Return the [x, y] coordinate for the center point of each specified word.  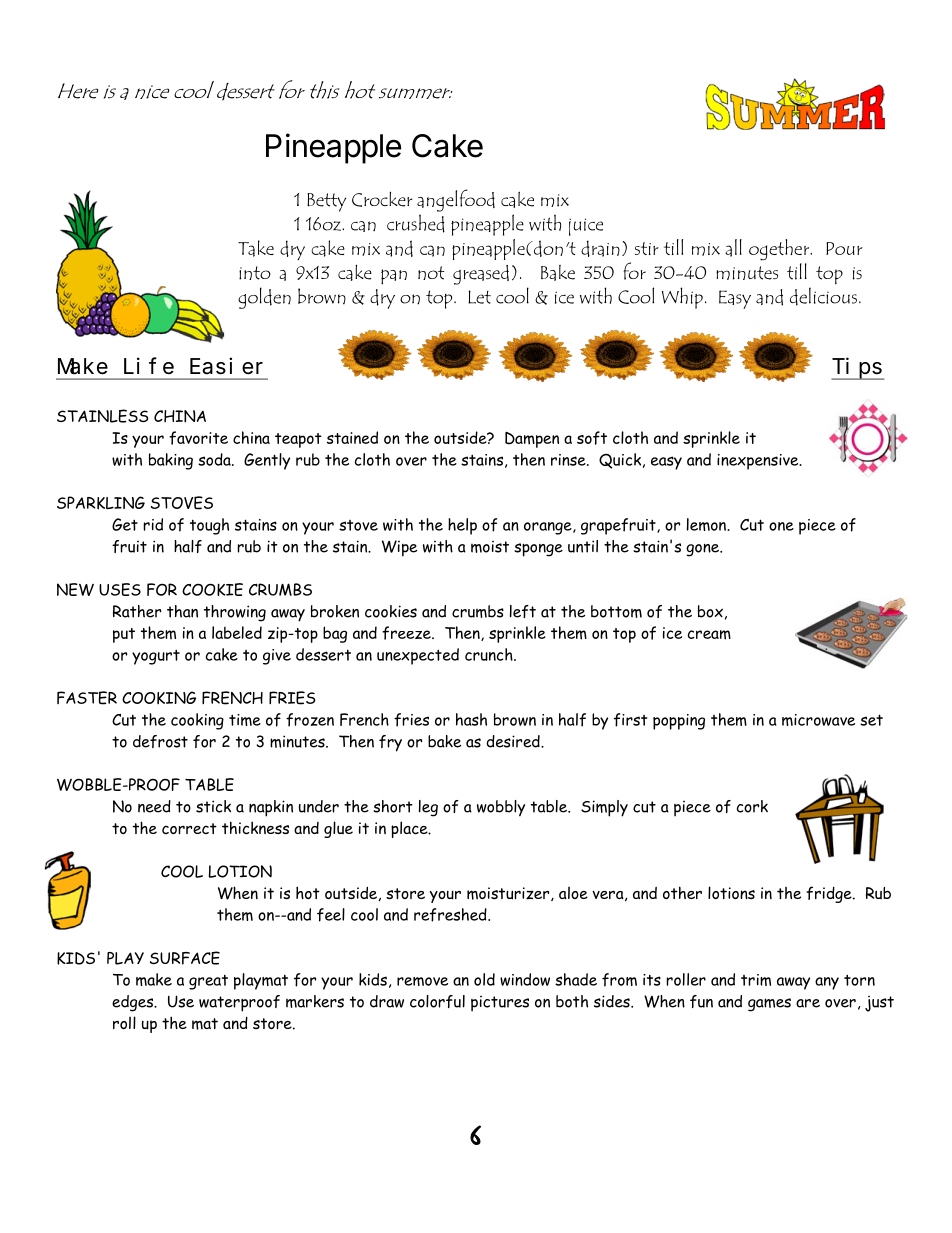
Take [256, 248]
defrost [160, 741]
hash [471, 719]
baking [171, 461]
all [733, 248]
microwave [818, 720]
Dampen [532, 439]
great [208, 982]
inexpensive [759, 462]
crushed [416, 223]
